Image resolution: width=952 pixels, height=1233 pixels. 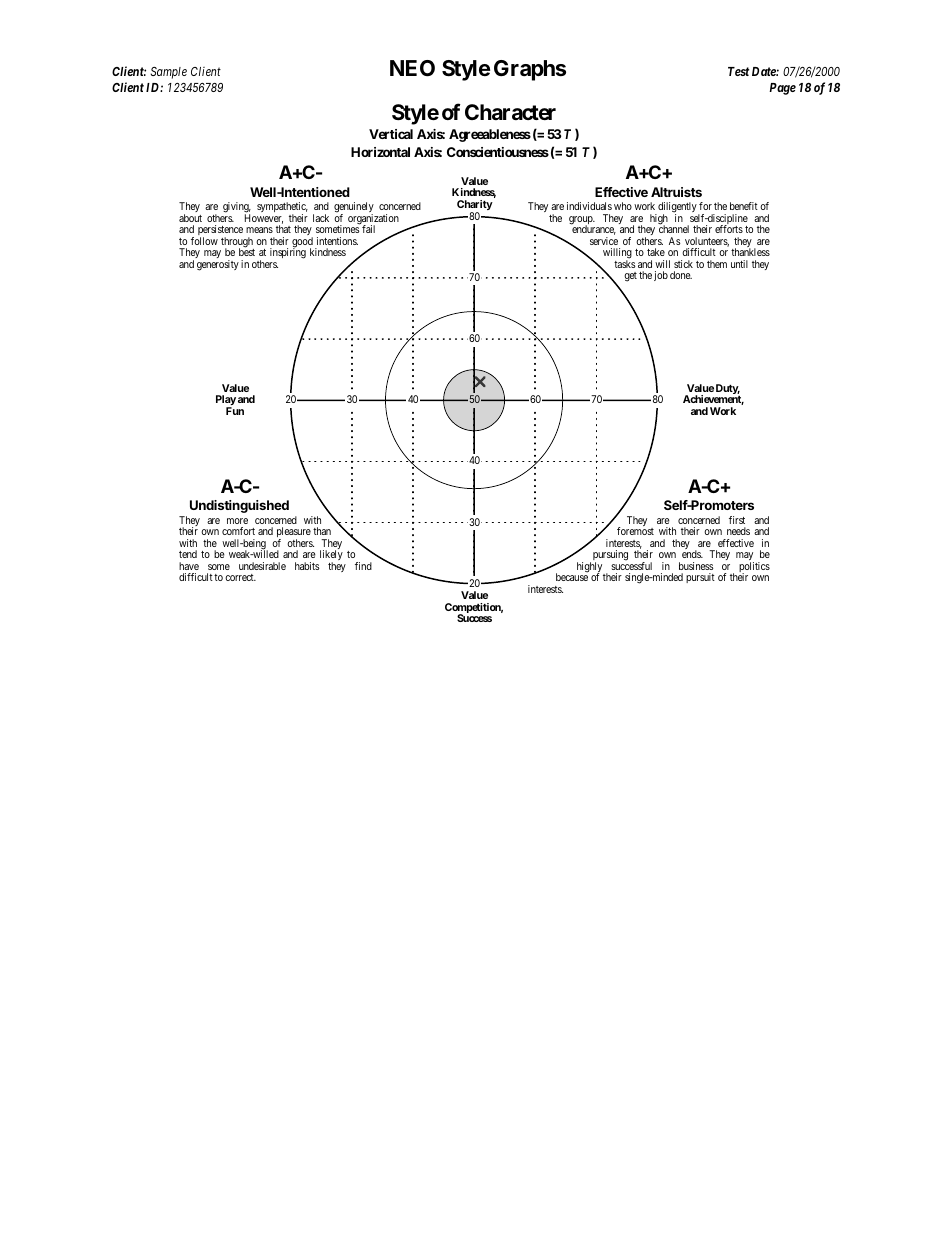 What do you see at coordinates (635, 531) in the screenshot?
I see `foremost` at bounding box center [635, 531].
